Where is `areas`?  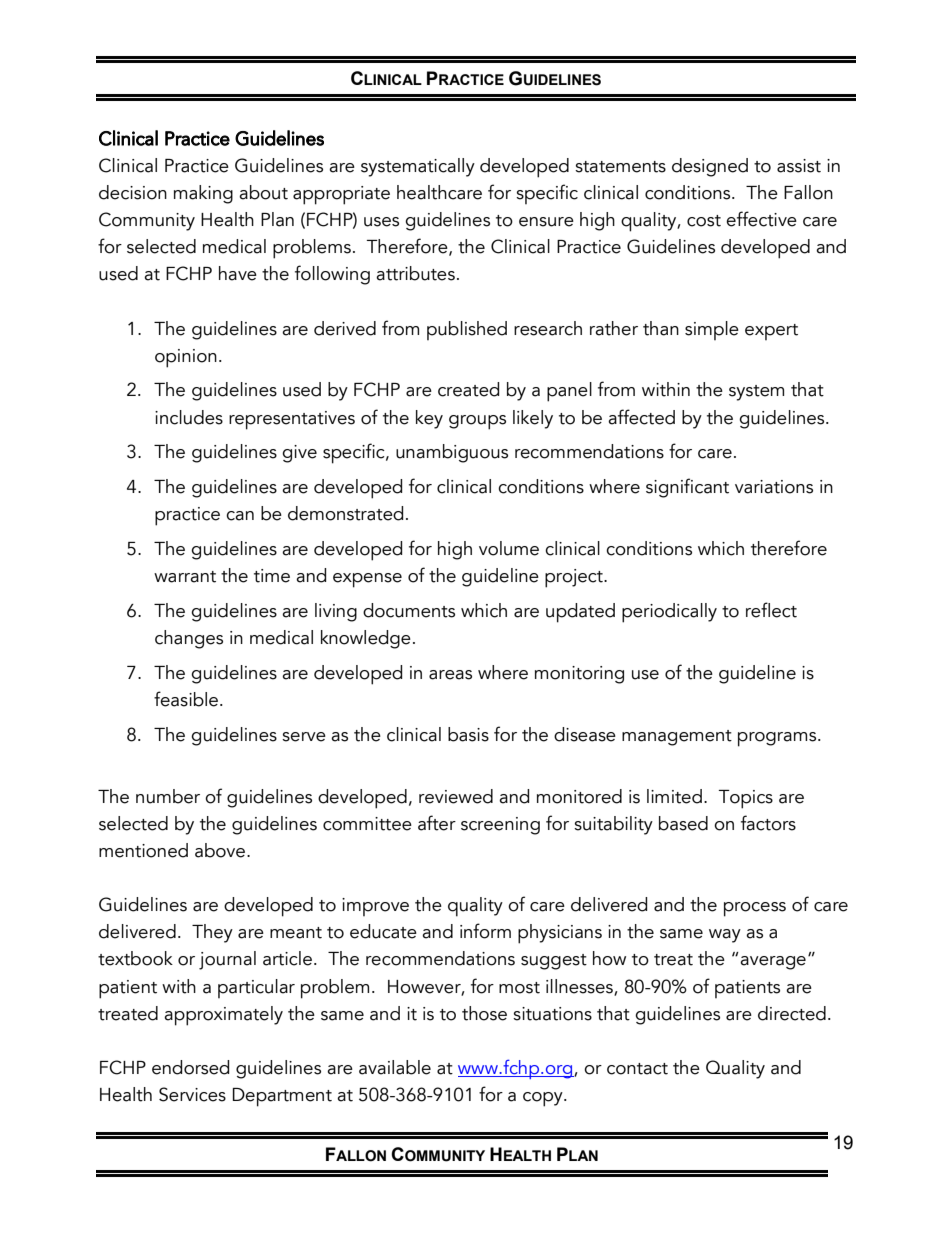 areas is located at coordinates (450, 675).
